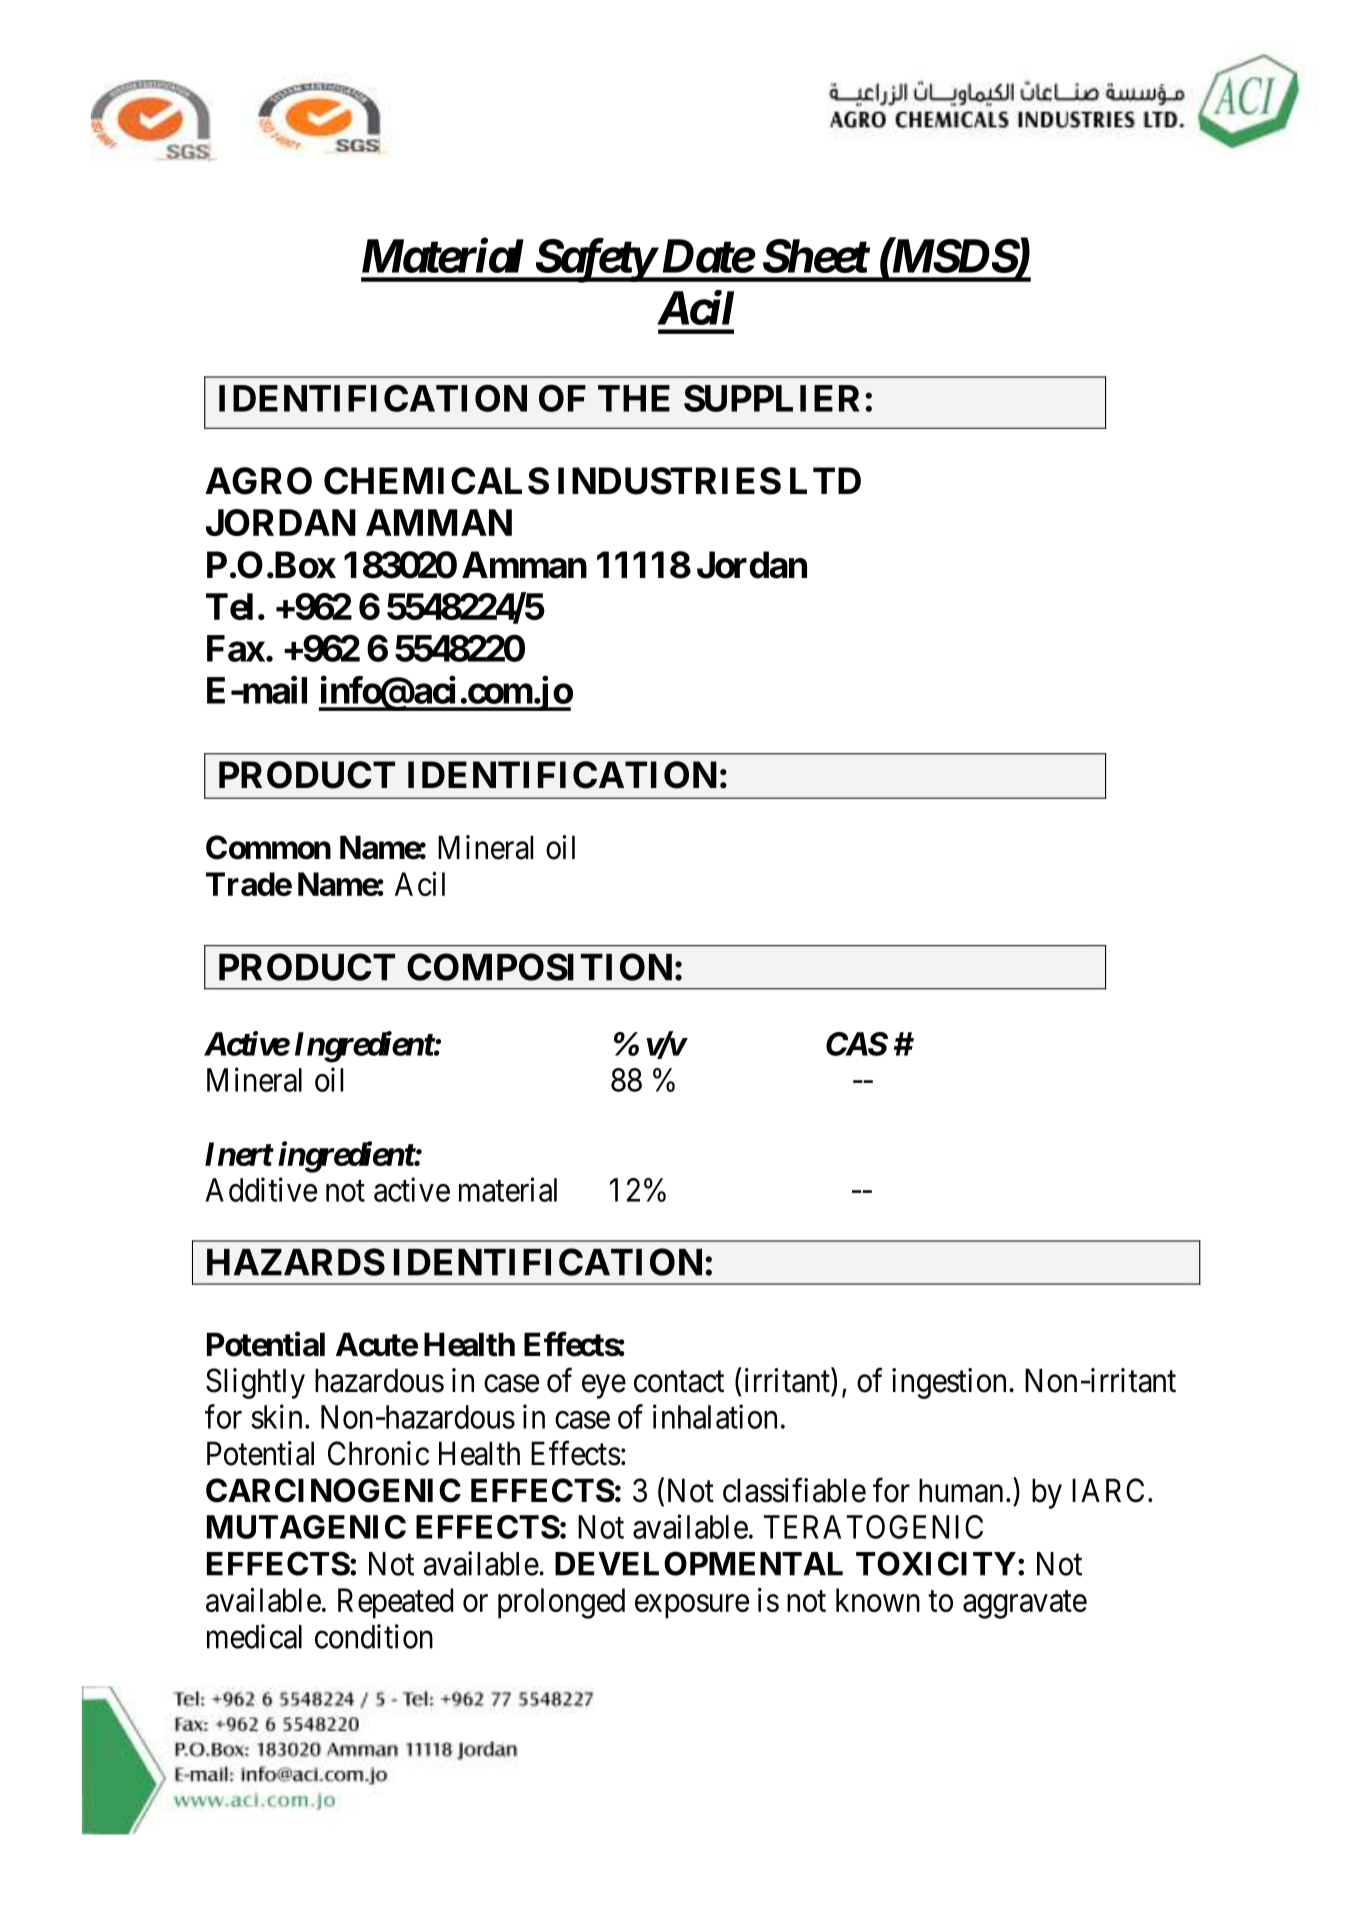 Image resolution: width=1354 pixels, height=1915 pixels. I want to click on THE, so click(634, 398).
